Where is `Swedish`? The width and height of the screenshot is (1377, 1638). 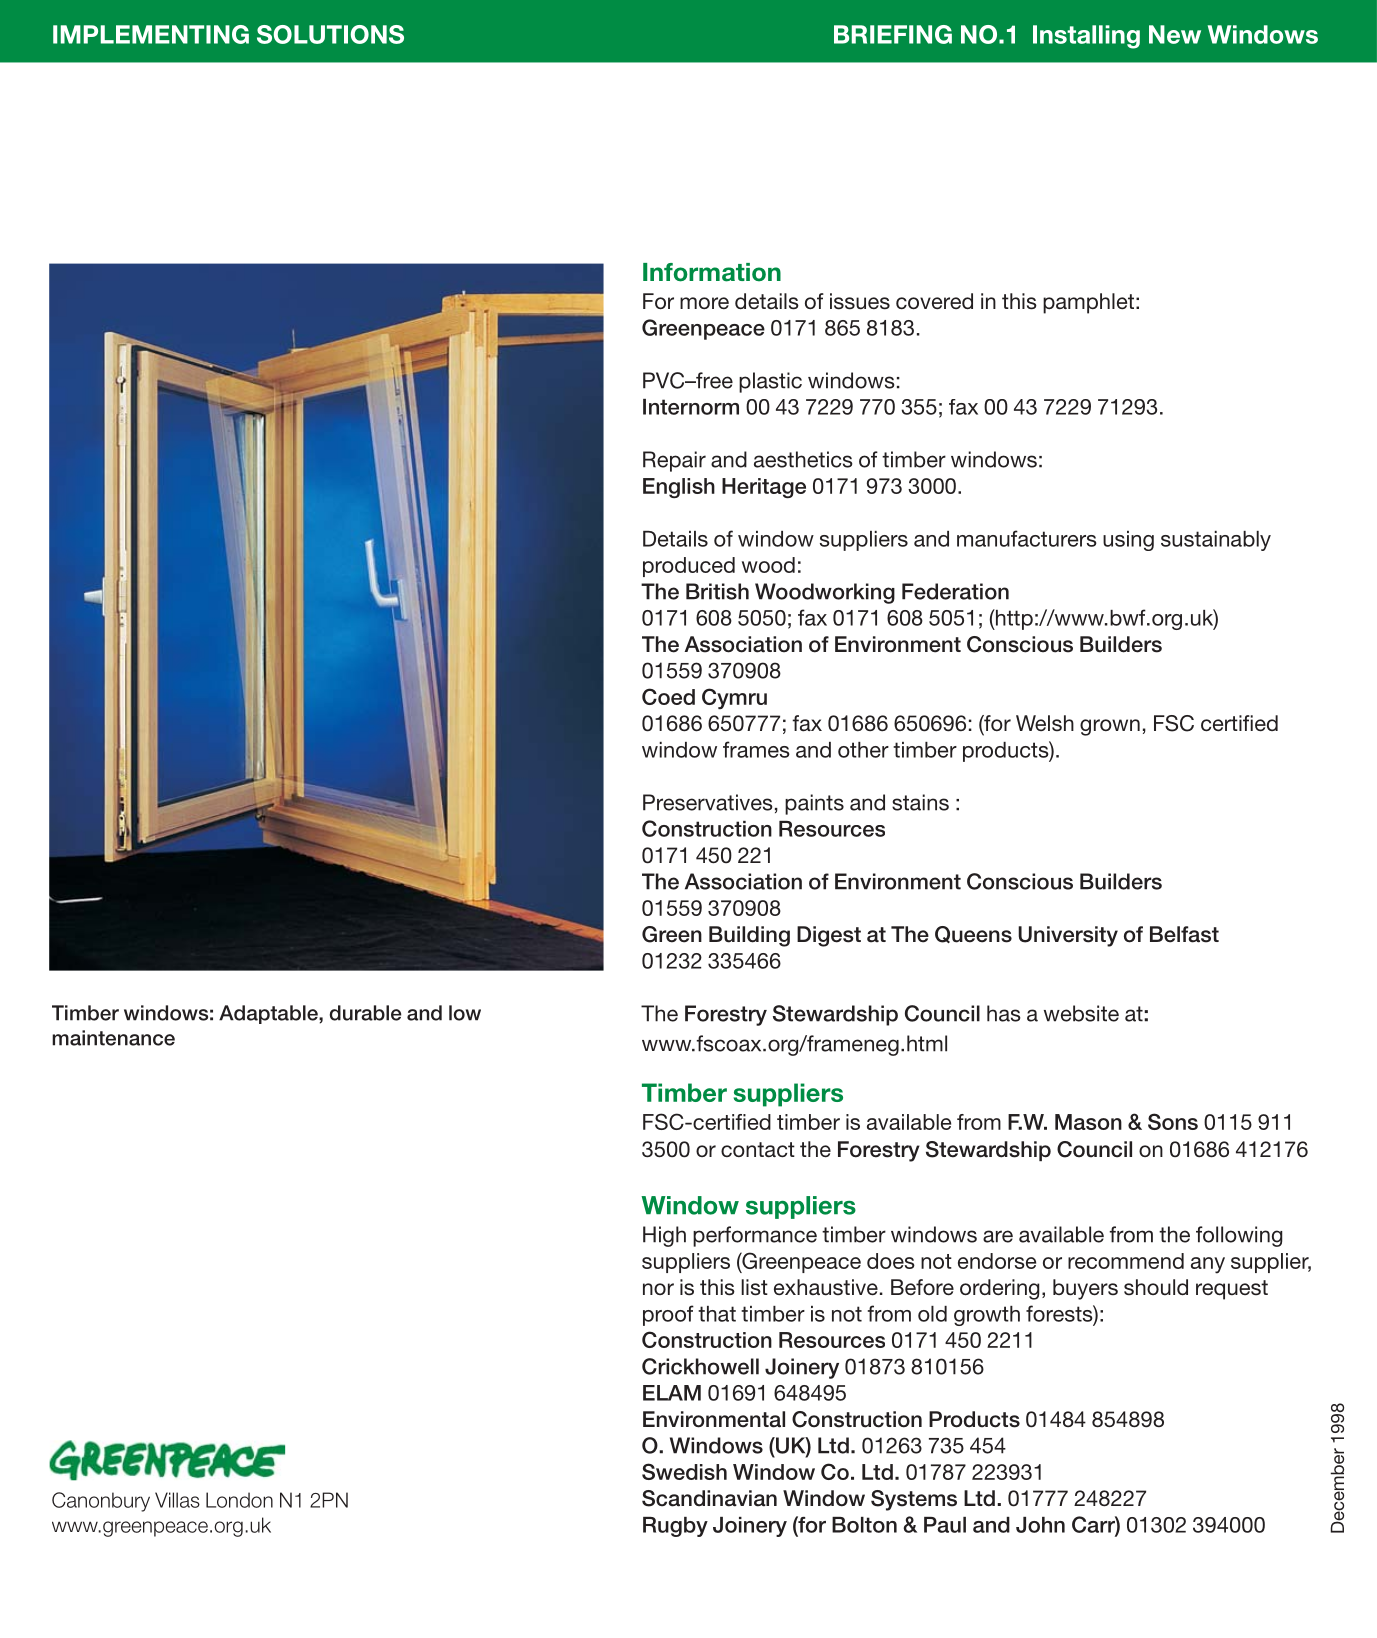 Swedish is located at coordinates (684, 1471).
